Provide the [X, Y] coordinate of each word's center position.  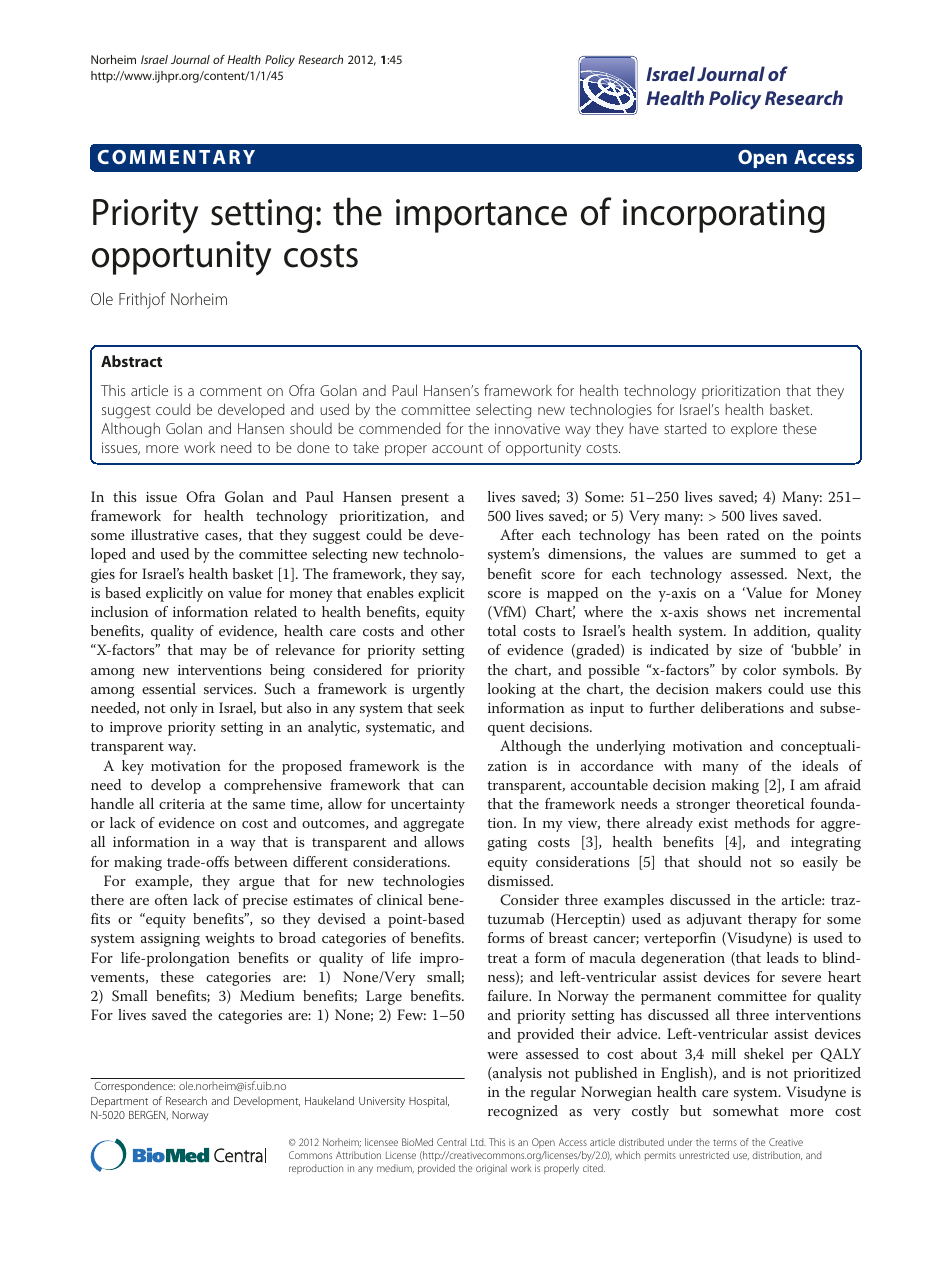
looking [512, 690]
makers [739, 688]
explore [754, 430]
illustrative [165, 534]
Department [119, 1102]
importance [481, 216]
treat [502, 958]
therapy [772, 920]
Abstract [131, 361]
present [425, 499]
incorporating [724, 216]
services [229, 689]
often [171, 899]
